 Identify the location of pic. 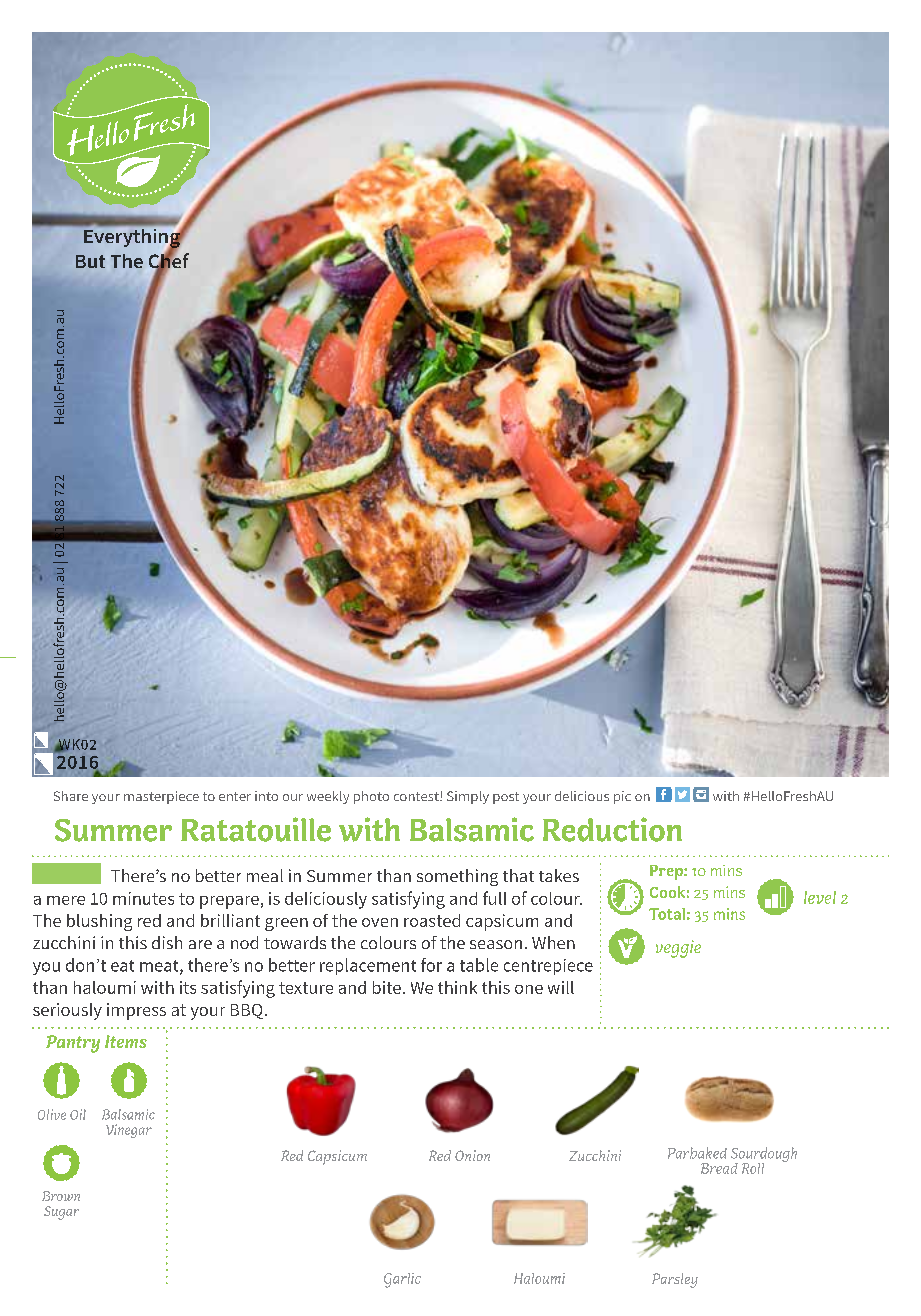
(622, 797).
